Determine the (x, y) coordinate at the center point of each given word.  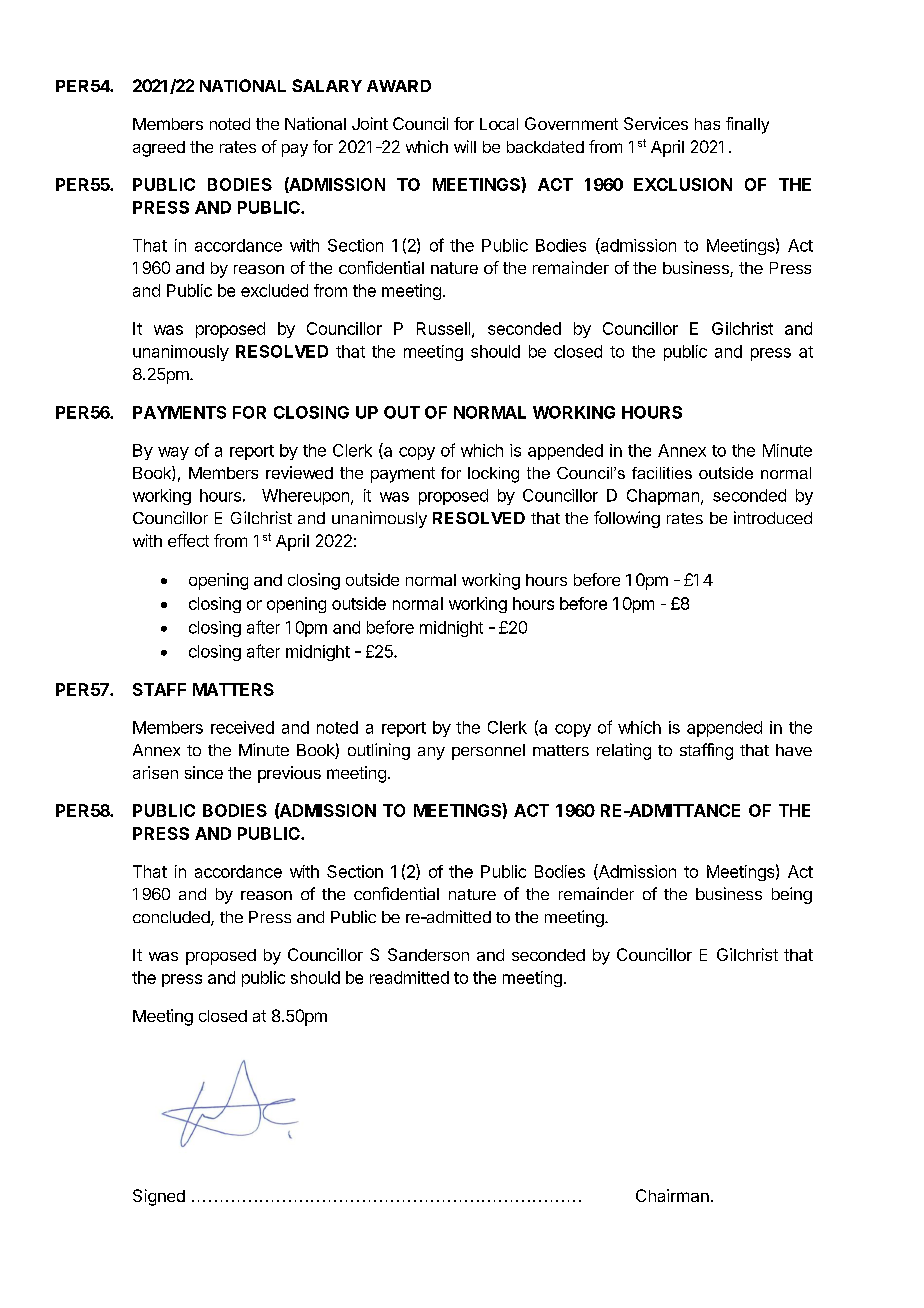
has (707, 124)
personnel (488, 752)
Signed (159, 1197)
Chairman (672, 1195)
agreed (159, 149)
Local (499, 124)
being (792, 895)
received (242, 727)
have (794, 750)
